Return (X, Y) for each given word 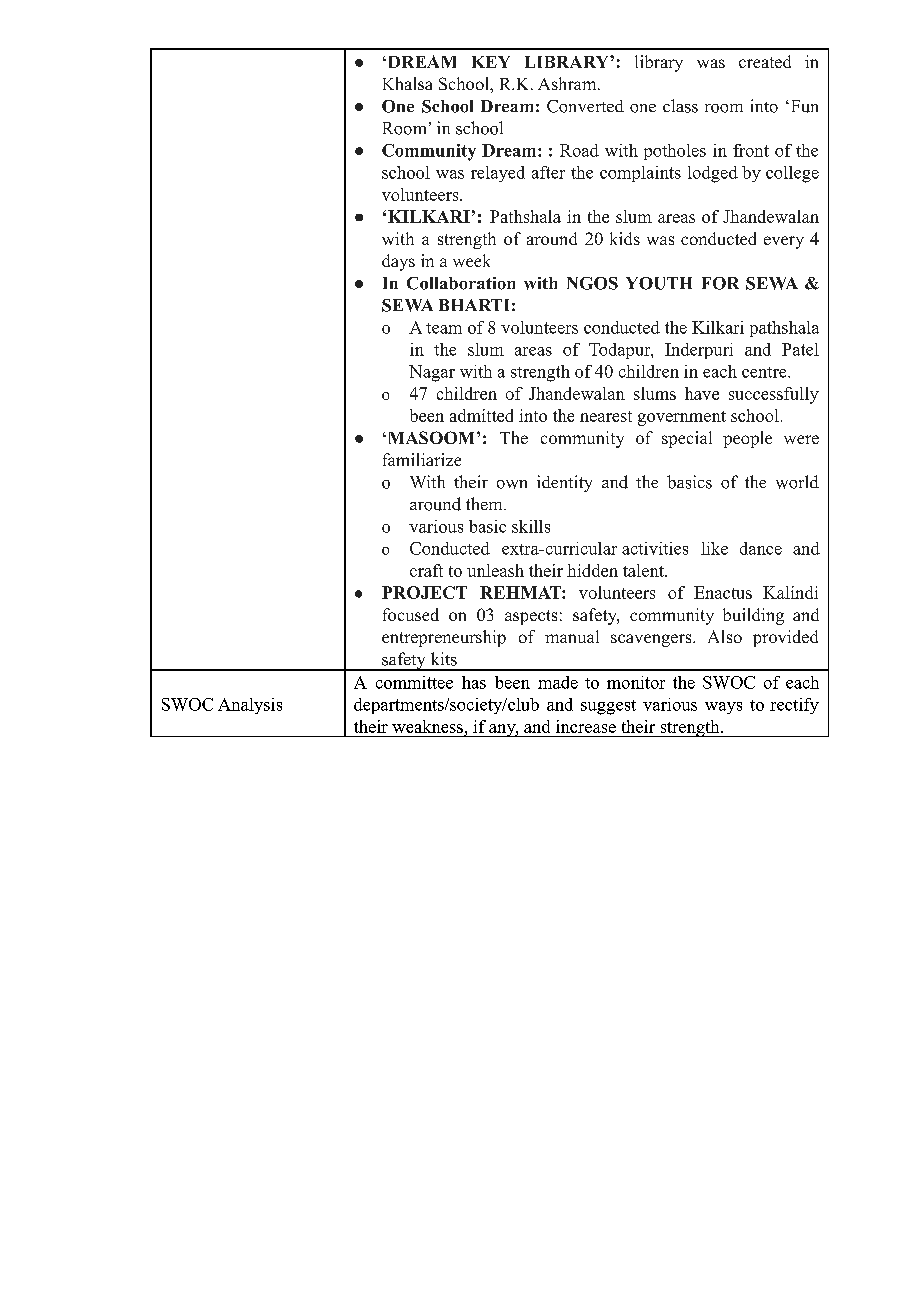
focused (411, 614)
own (512, 484)
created (765, 61)
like (714, 548)
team (444, 328)
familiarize (422, 459)
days (398, 262)
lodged (713, 174)
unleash (495, 570)
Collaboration (461, 283)
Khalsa (407, 83)
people (747, 439)
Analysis (250, 706)
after (548, 172)
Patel (800, 349)
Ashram (568, 83)
